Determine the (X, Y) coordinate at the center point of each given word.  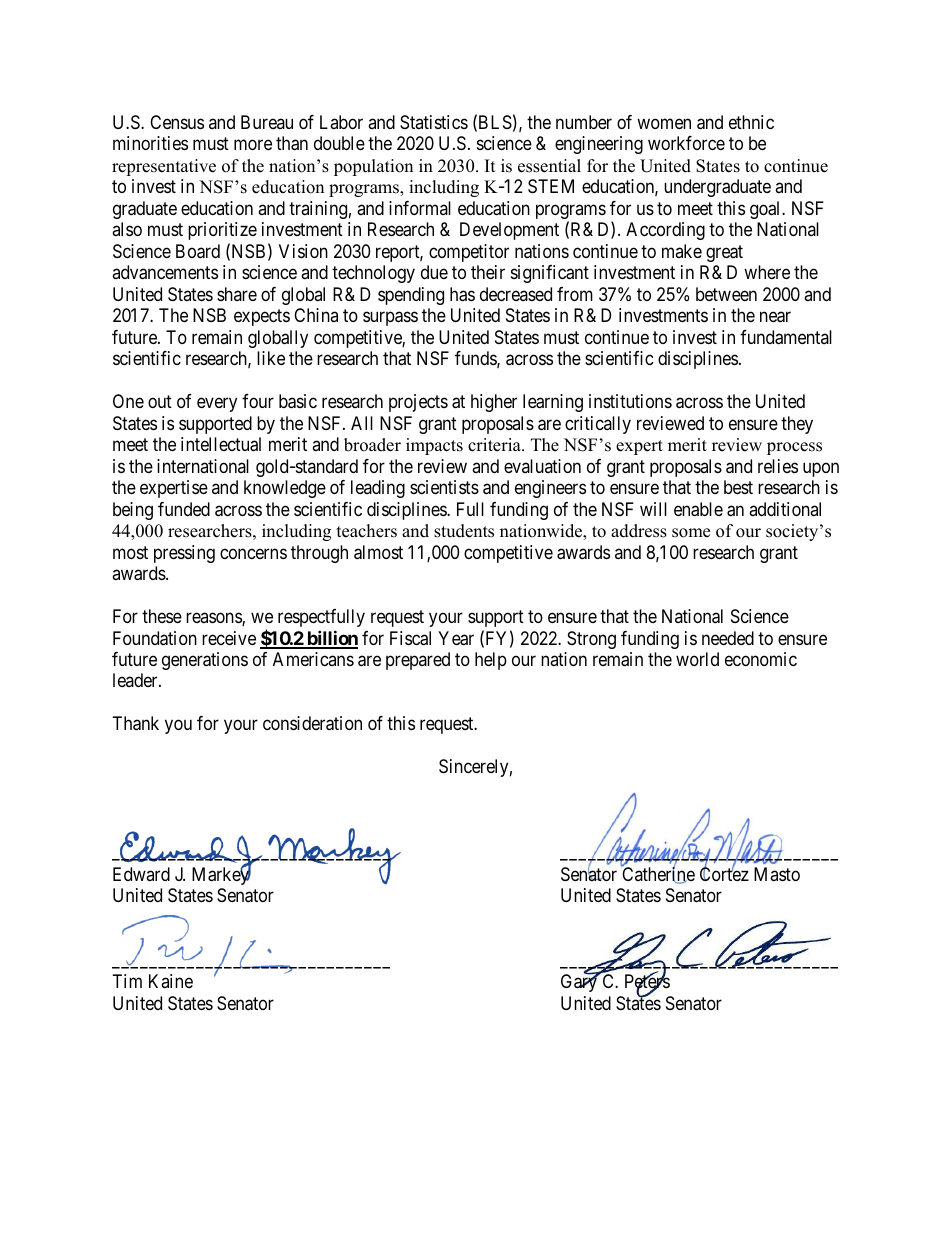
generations (205, 661)
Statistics (434, 122)
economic (761, 659)
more (253, 145)
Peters (647, 982)
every (217, 405)
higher (494, 403)
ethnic (751, 122)
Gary (580, 983)
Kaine (171, 981)
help (491, 661)
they (797, 425)
